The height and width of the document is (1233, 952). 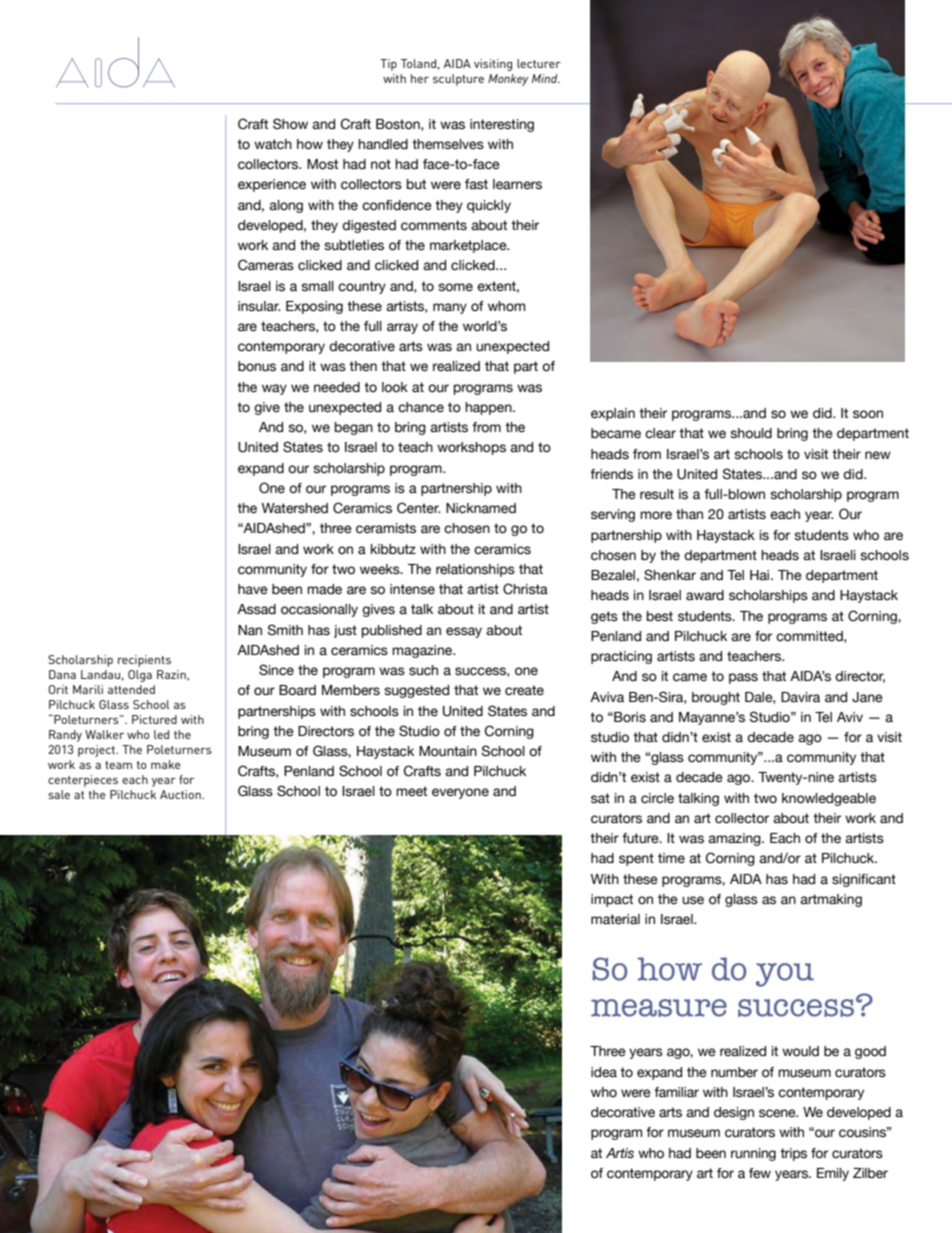 What do you see at coordinates (181, 794) in the document?
I see `Auction` at bounding box center [181, 794].
